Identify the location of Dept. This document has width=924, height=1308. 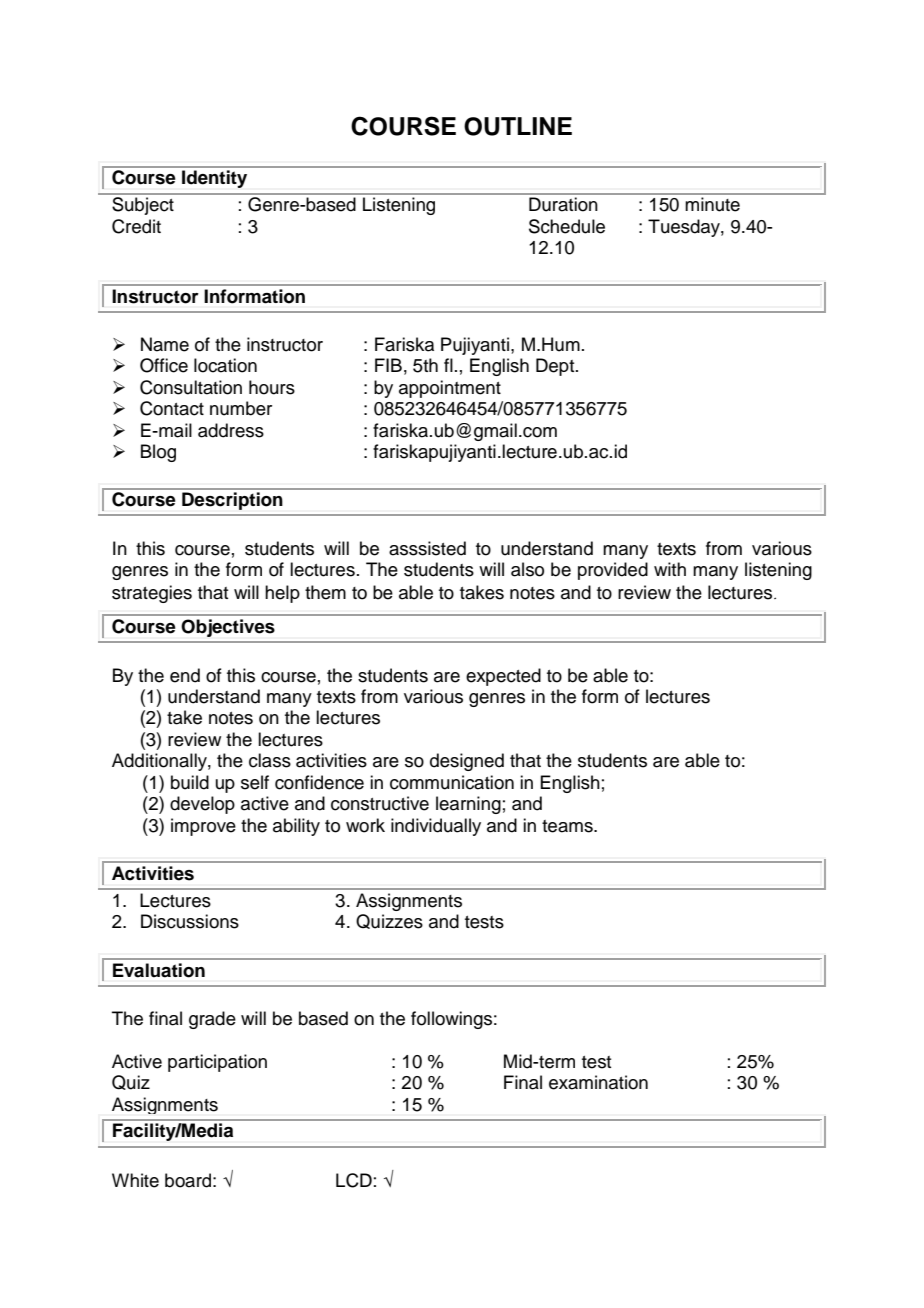
(556, 367).
